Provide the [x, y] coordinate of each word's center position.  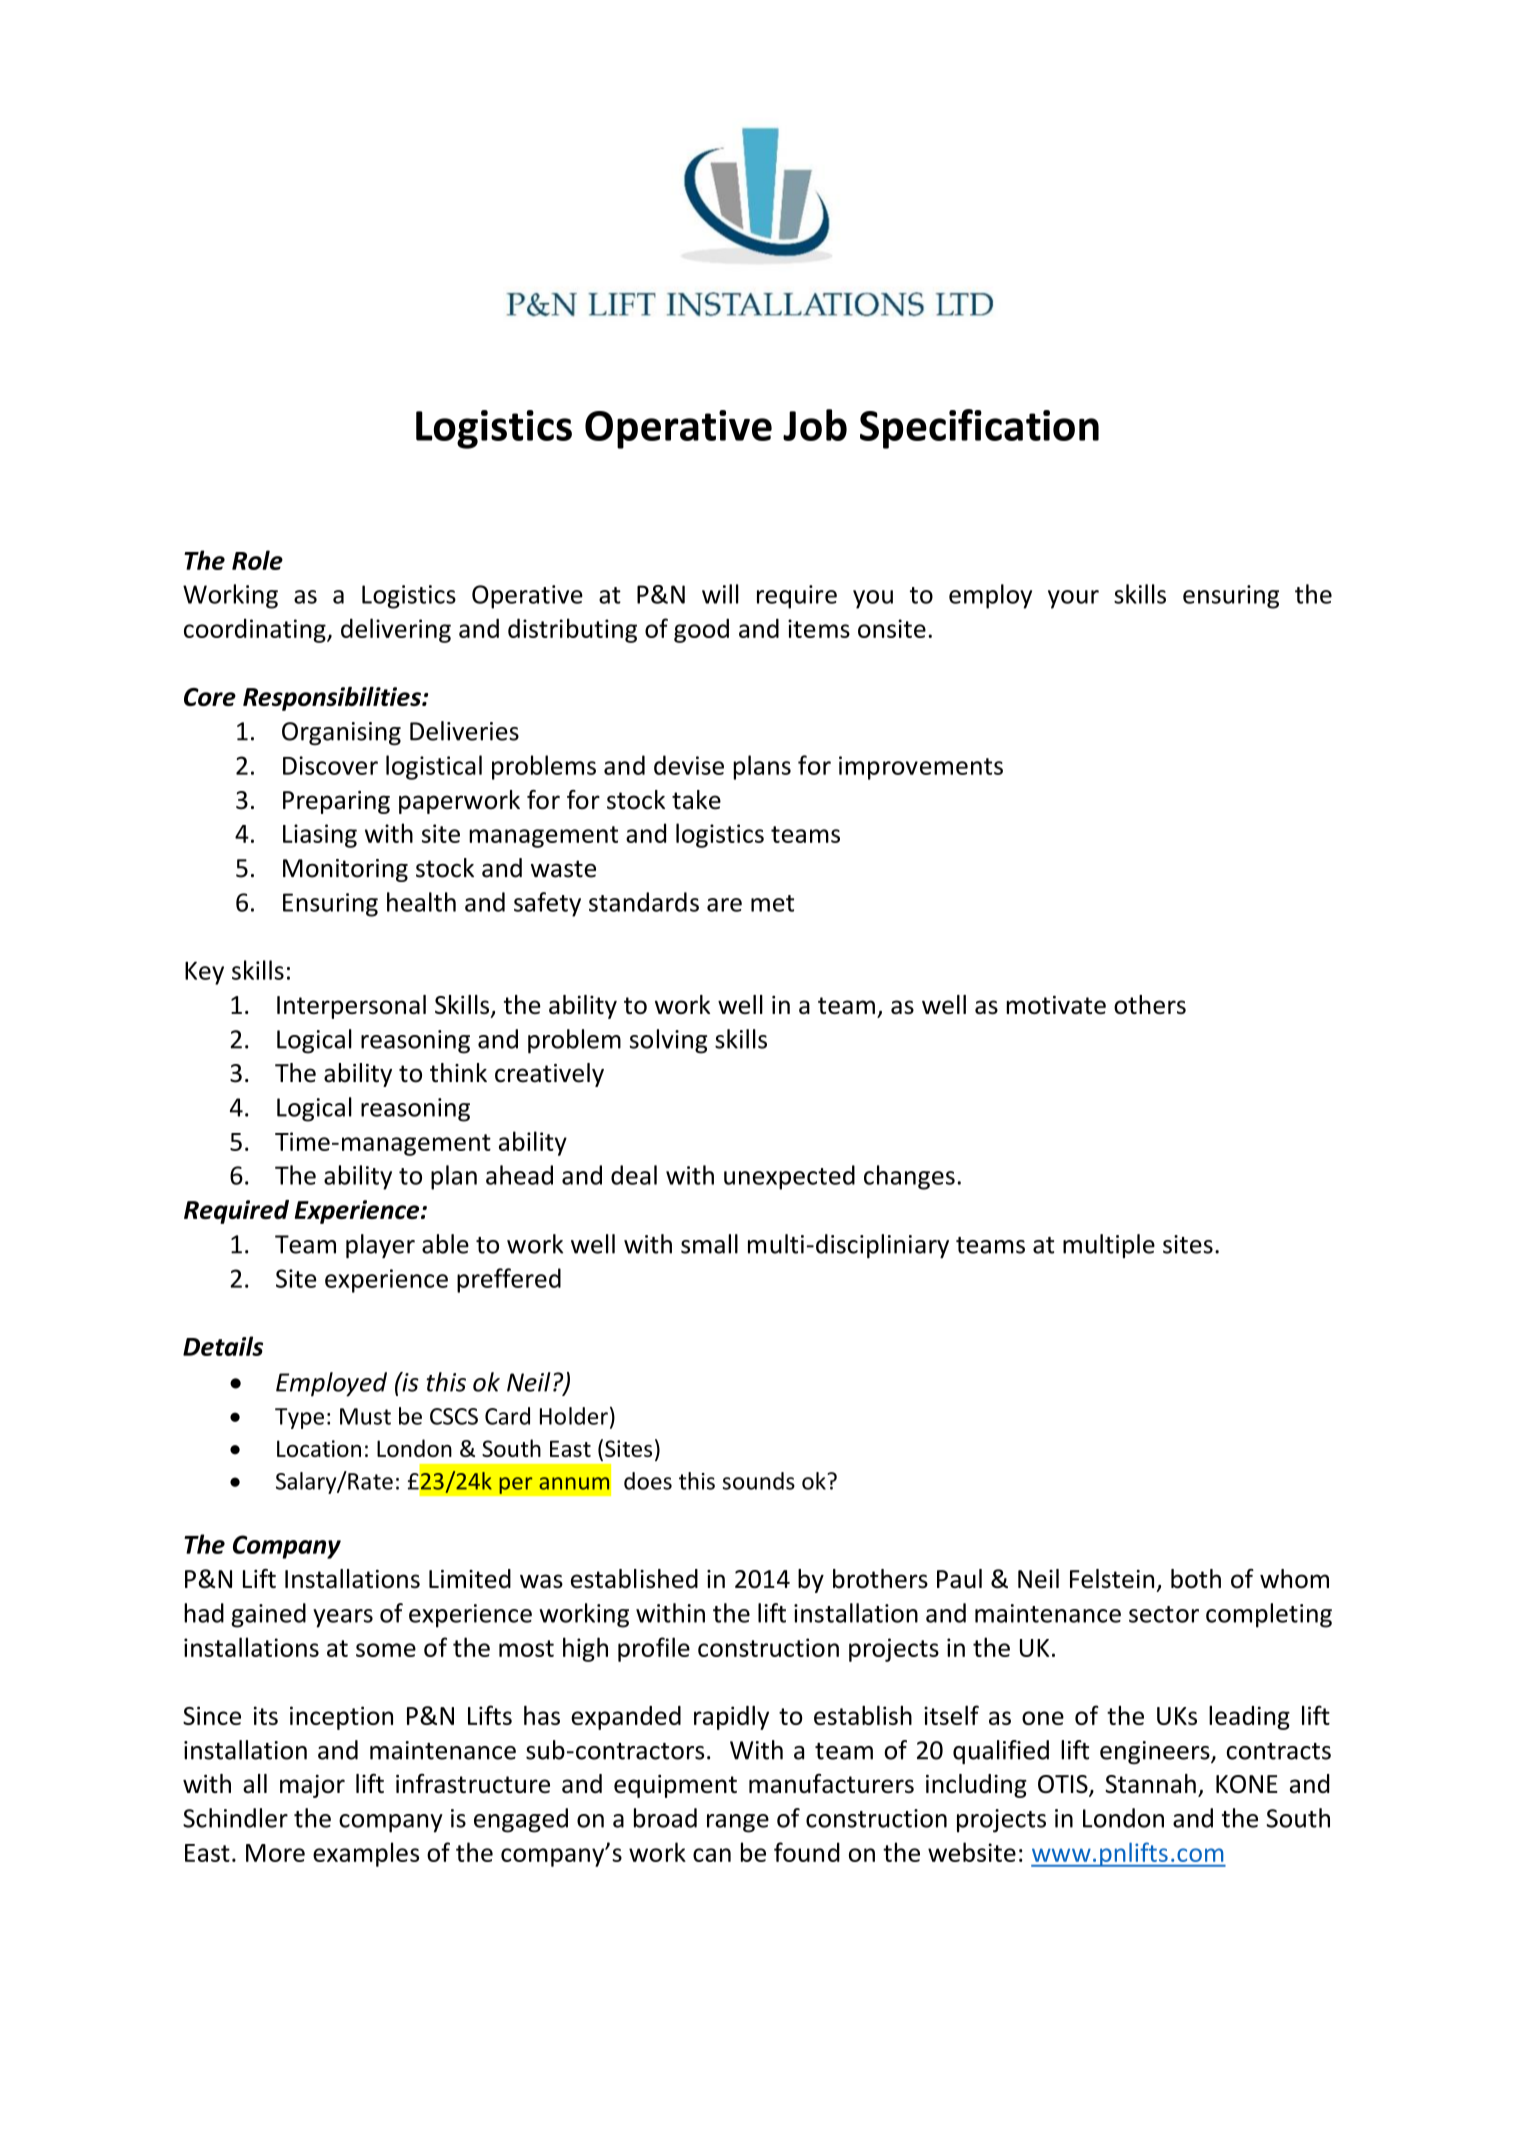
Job [815, 425]
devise [689, 765]
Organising [341, 733]
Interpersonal [351, 1007]
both [1196, 1579]
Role [257, 560]
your [1073, 599]
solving [668, 1041]
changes [909, 1177]
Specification [979, 429]
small [709, 1244]
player [380, 1246]
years [343, 1618]
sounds [758, 1481]
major [312, 1786]
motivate [1056, 1004]
